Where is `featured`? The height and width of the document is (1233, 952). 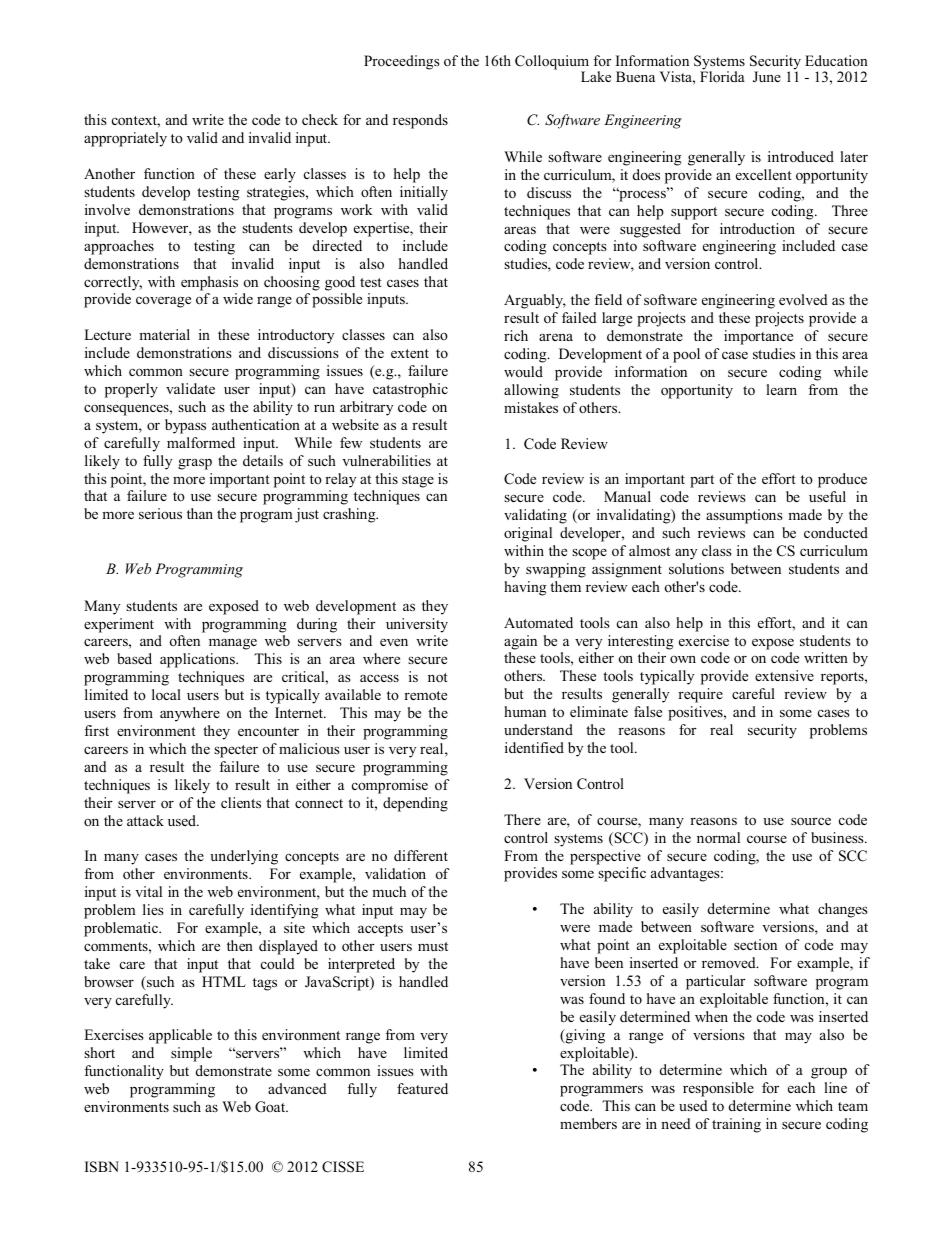
featured is located at coordinates (422, 1088).
